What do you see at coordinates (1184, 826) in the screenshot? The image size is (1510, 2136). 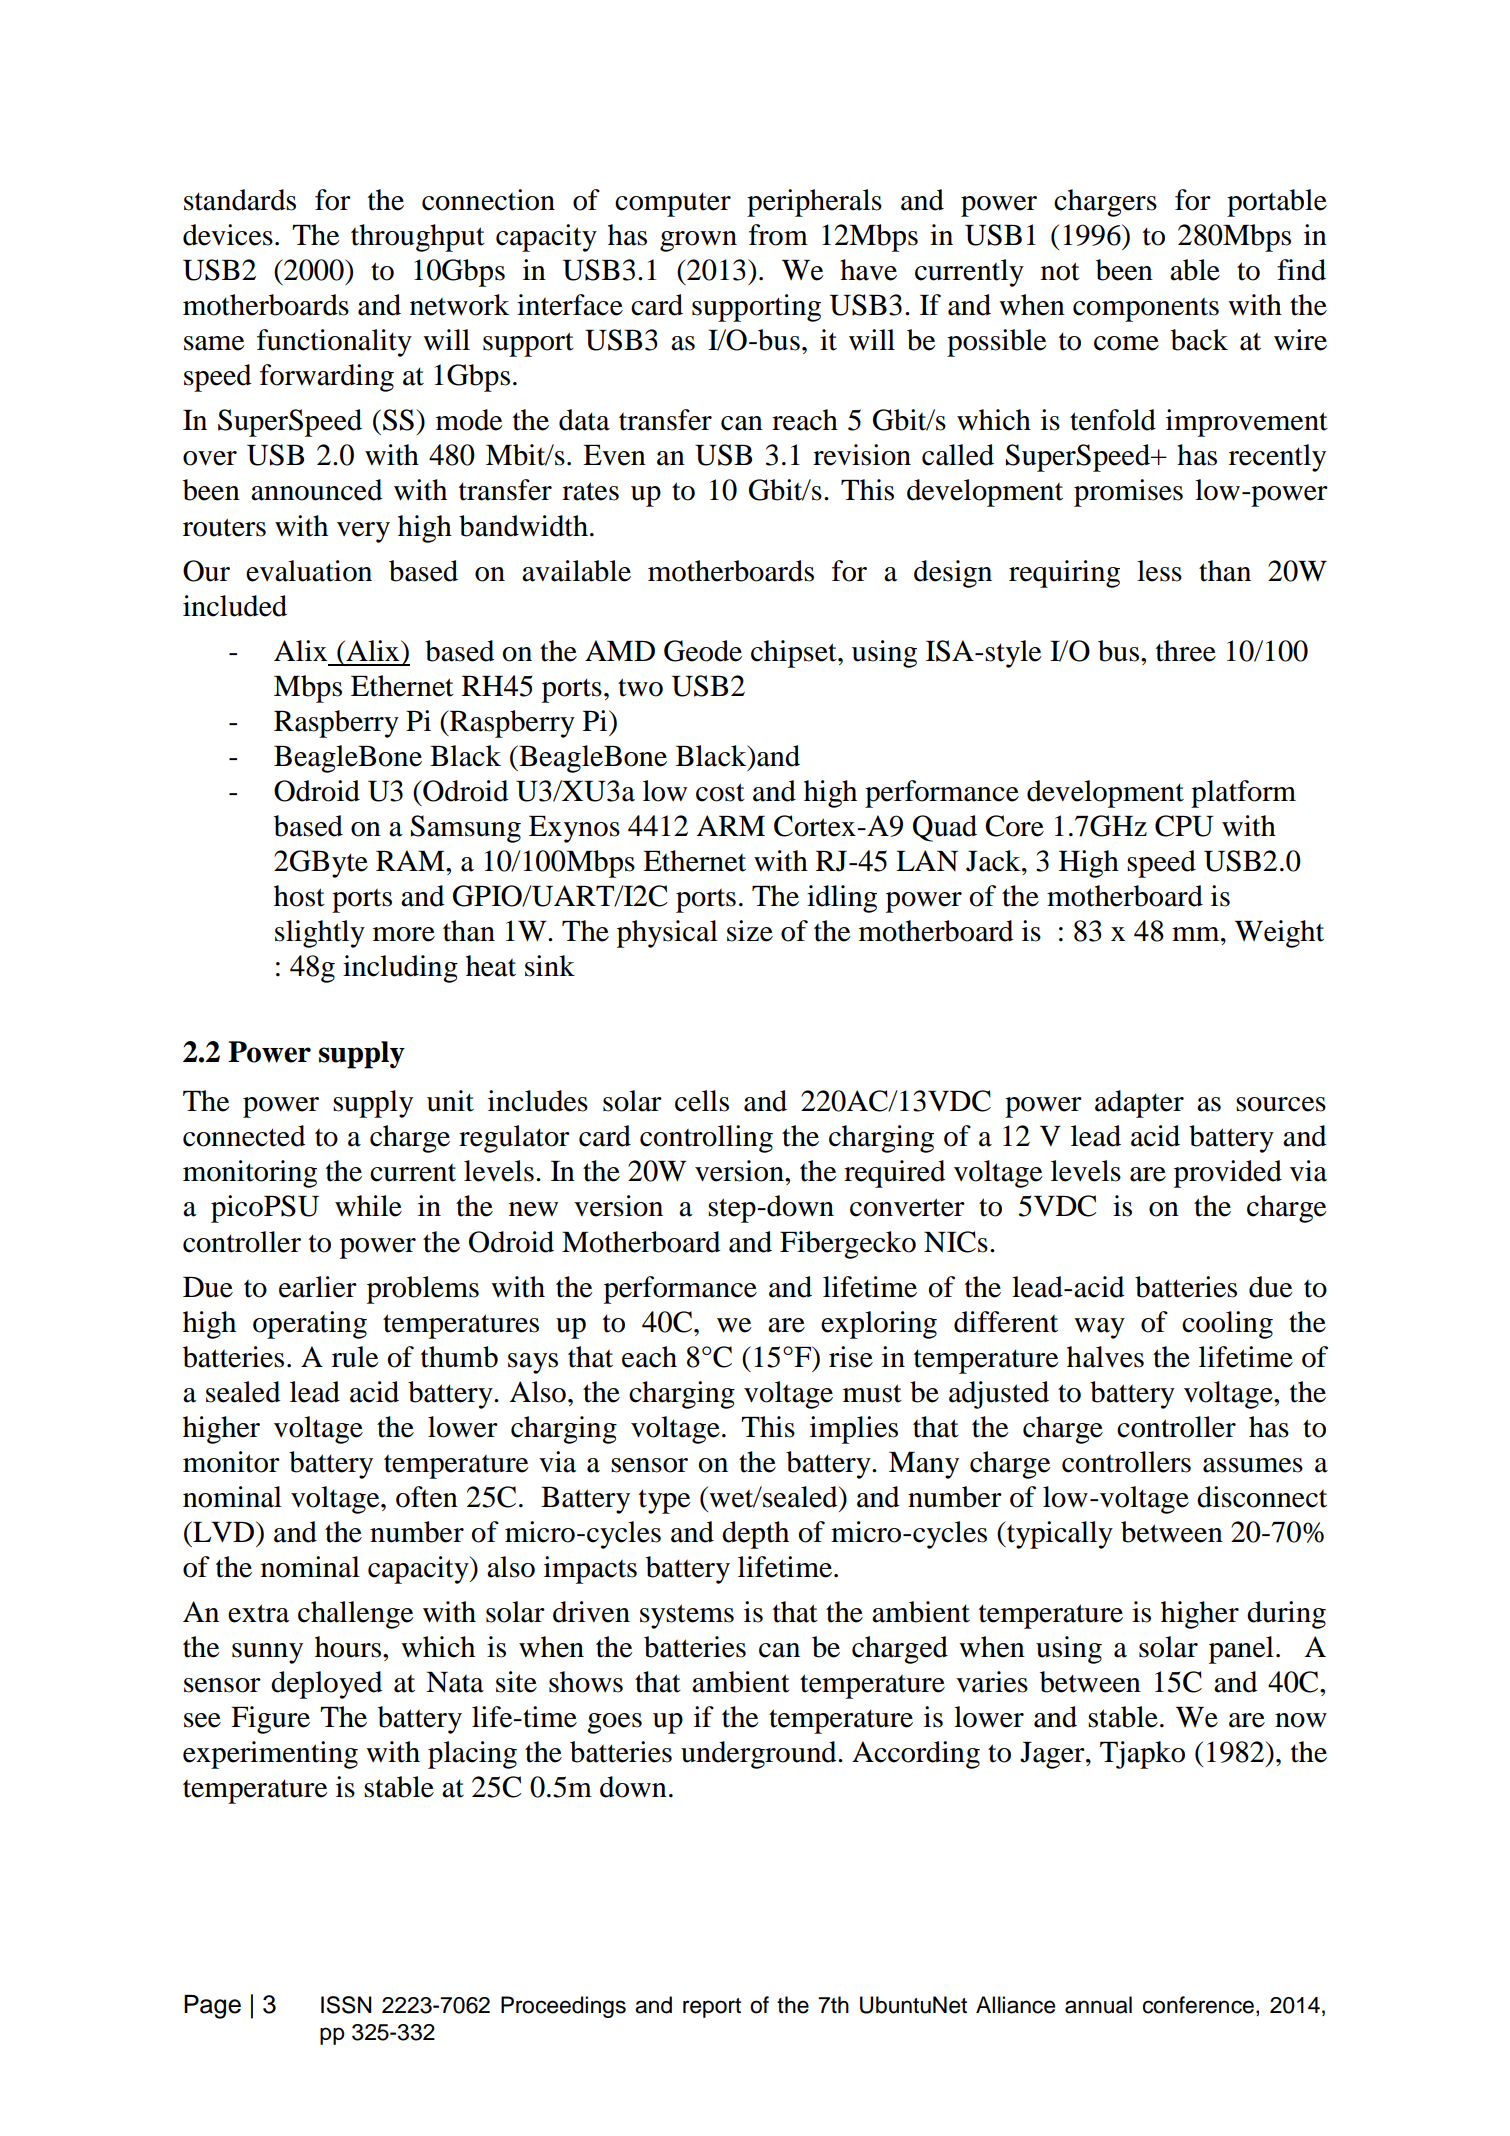 I see `CPU` at bounding box center [1184, 826].
